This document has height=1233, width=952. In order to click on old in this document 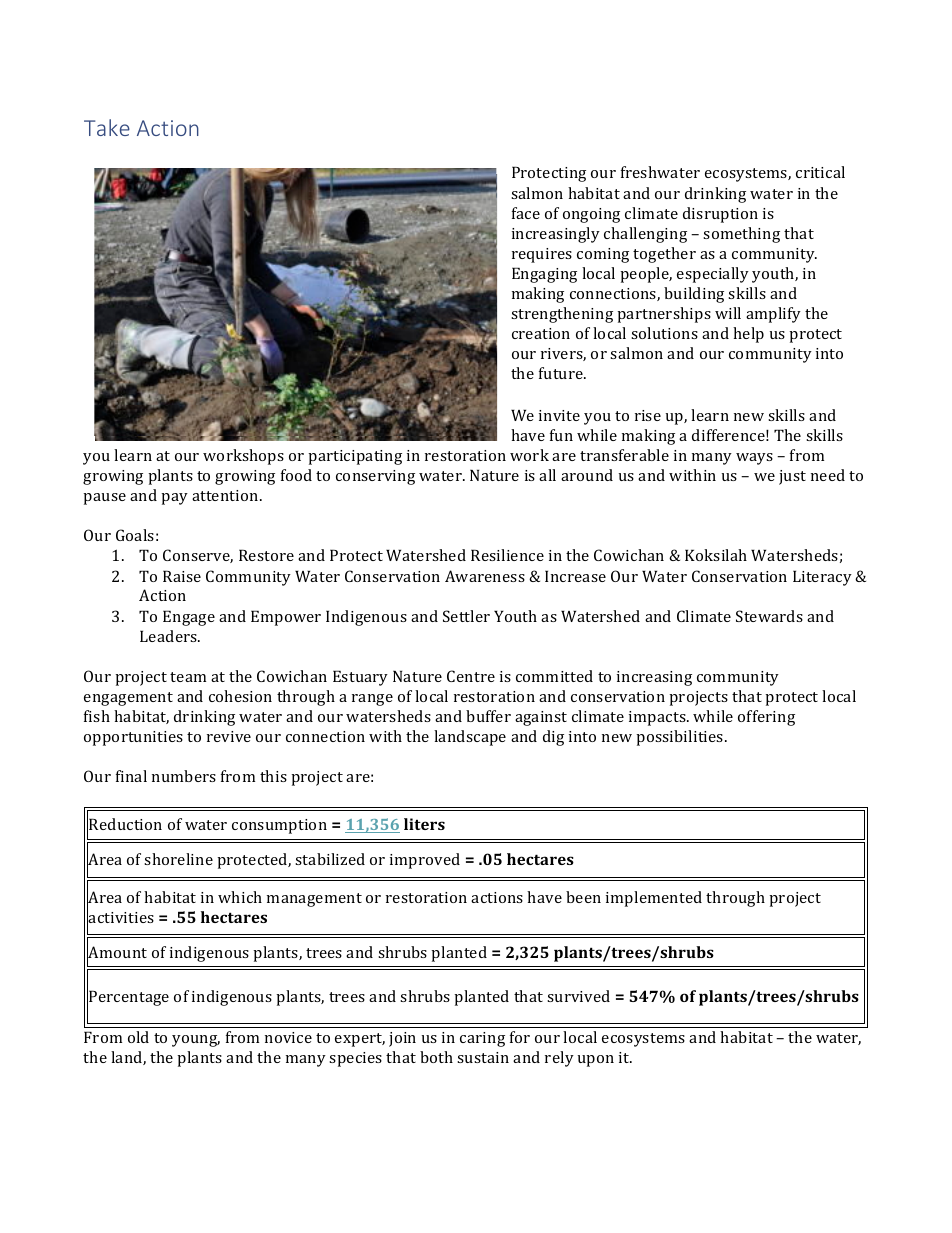, I will do `click(138, 1037)`.
